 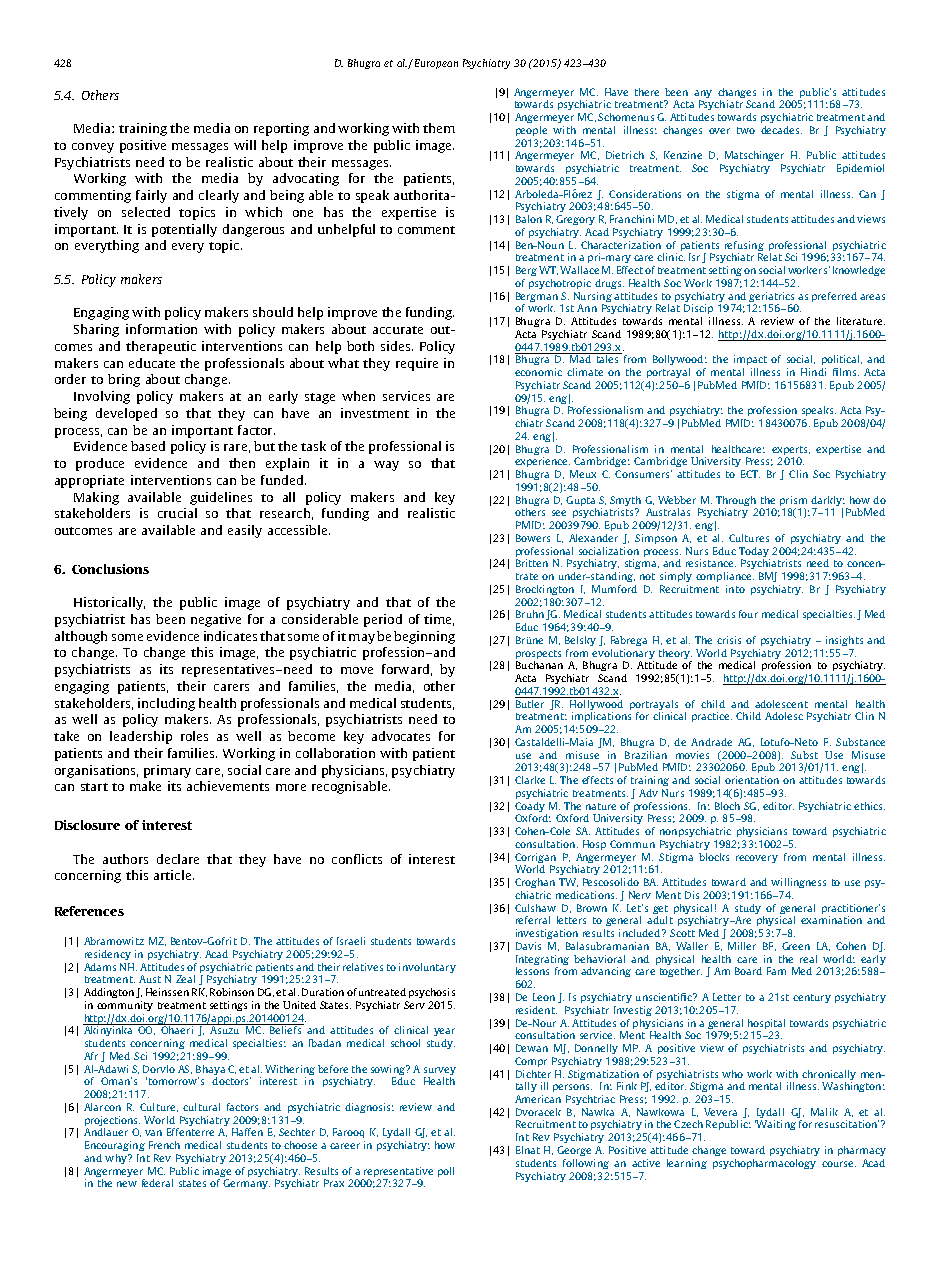 What do you see at coordinates (748, 614) in the screenshot?
I see `four` at bounding box center [748, 614].
